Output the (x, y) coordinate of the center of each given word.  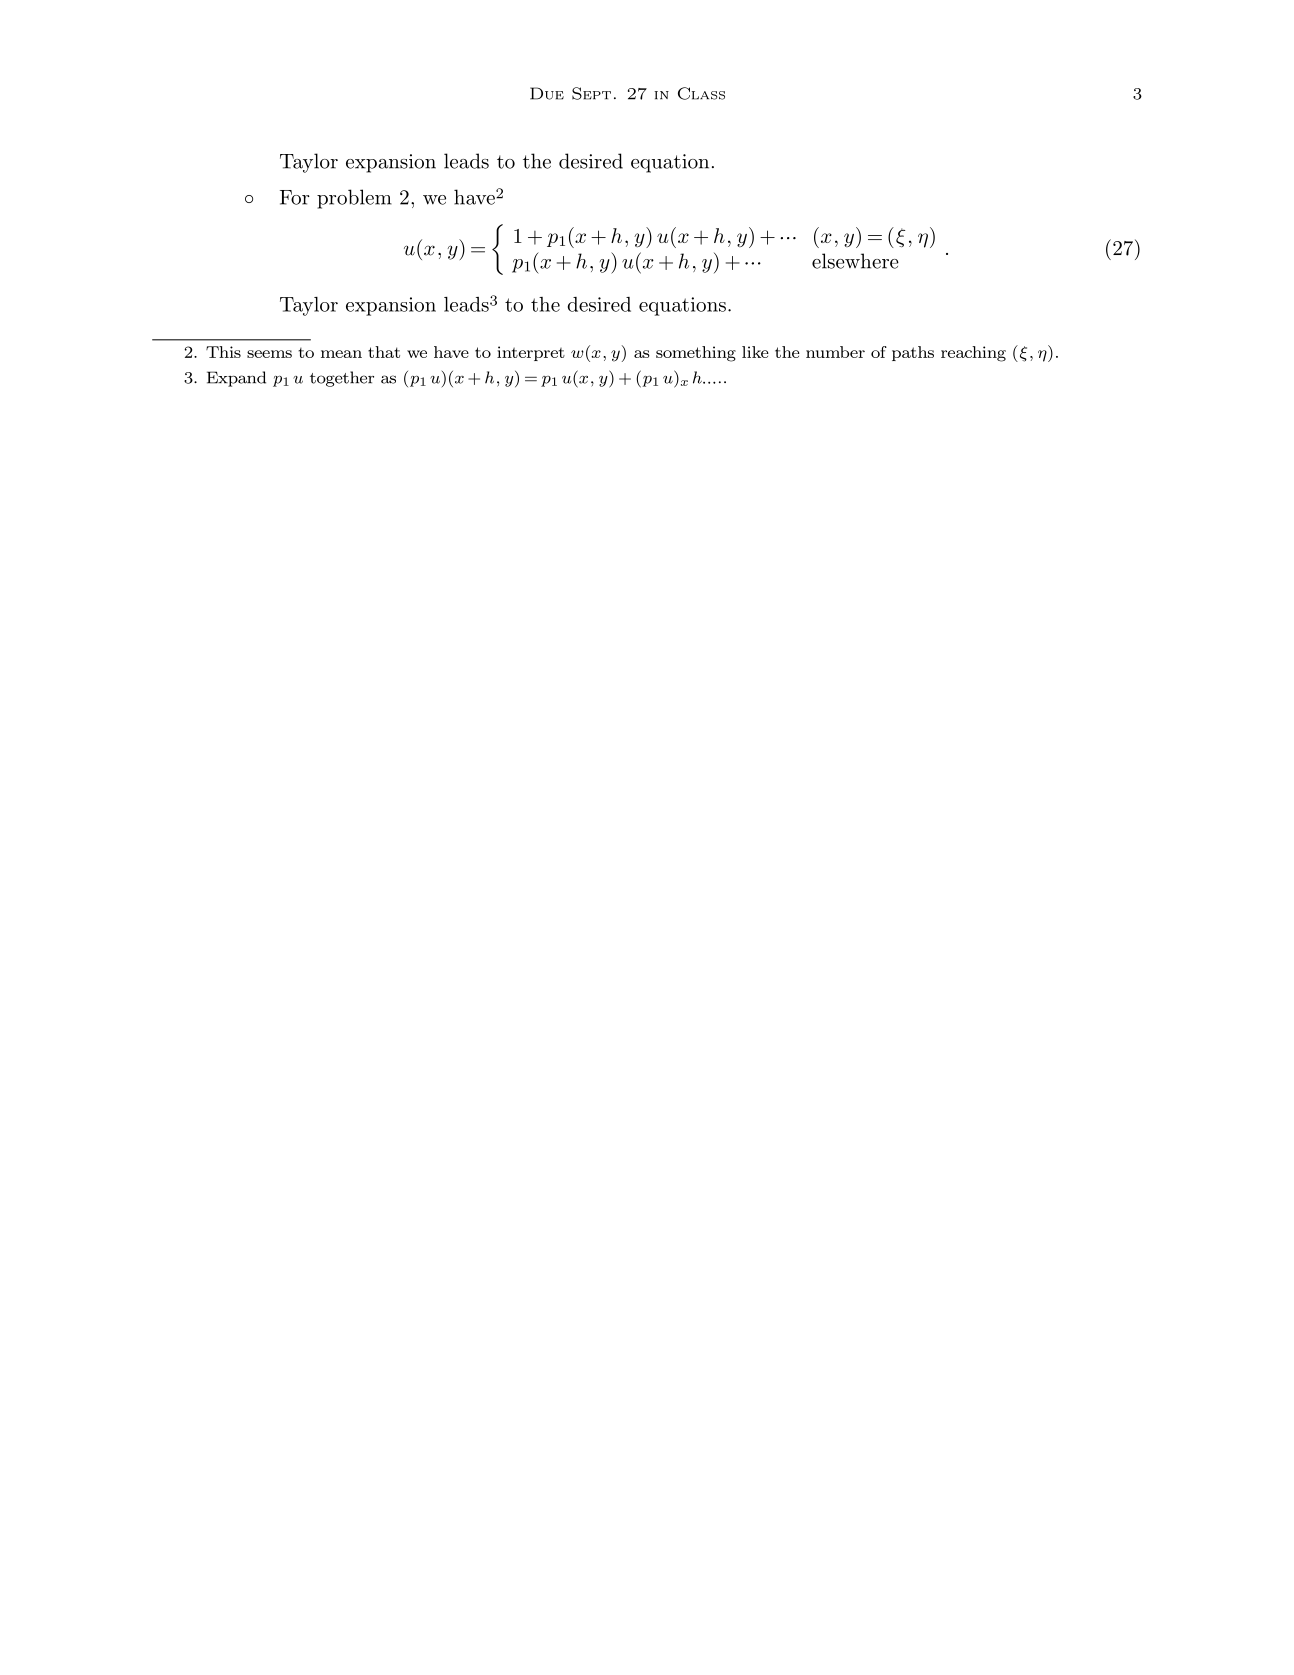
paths (913, 353)
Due (547, 93)
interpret (531, 353)
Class (701, 93)
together (342, 379)
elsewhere (855, 261)
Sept (591, 93)
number (835, 352)
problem (354, 199)
